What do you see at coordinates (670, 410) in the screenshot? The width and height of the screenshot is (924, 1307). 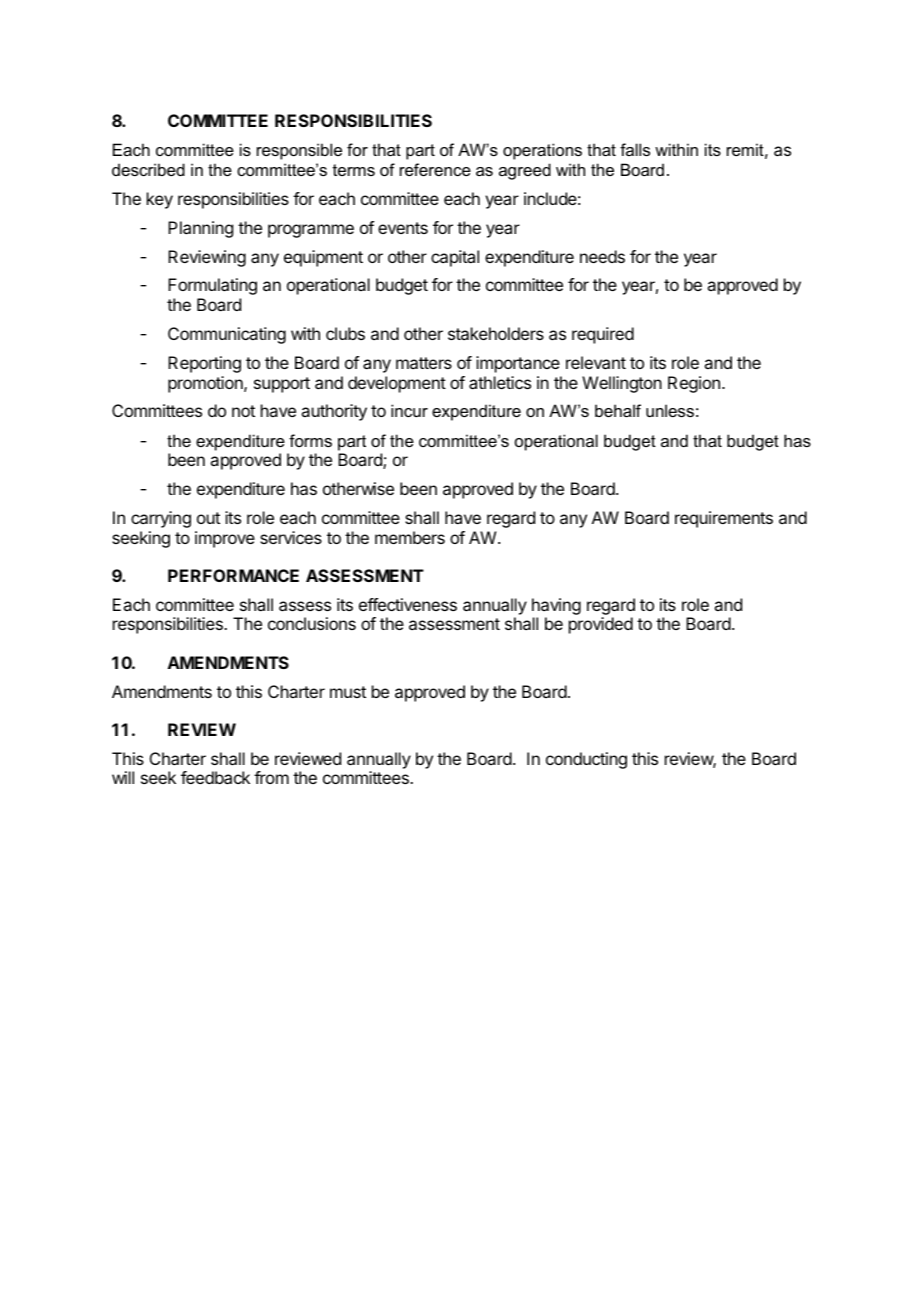 I see `unless` at bounding box center [670, 410].
